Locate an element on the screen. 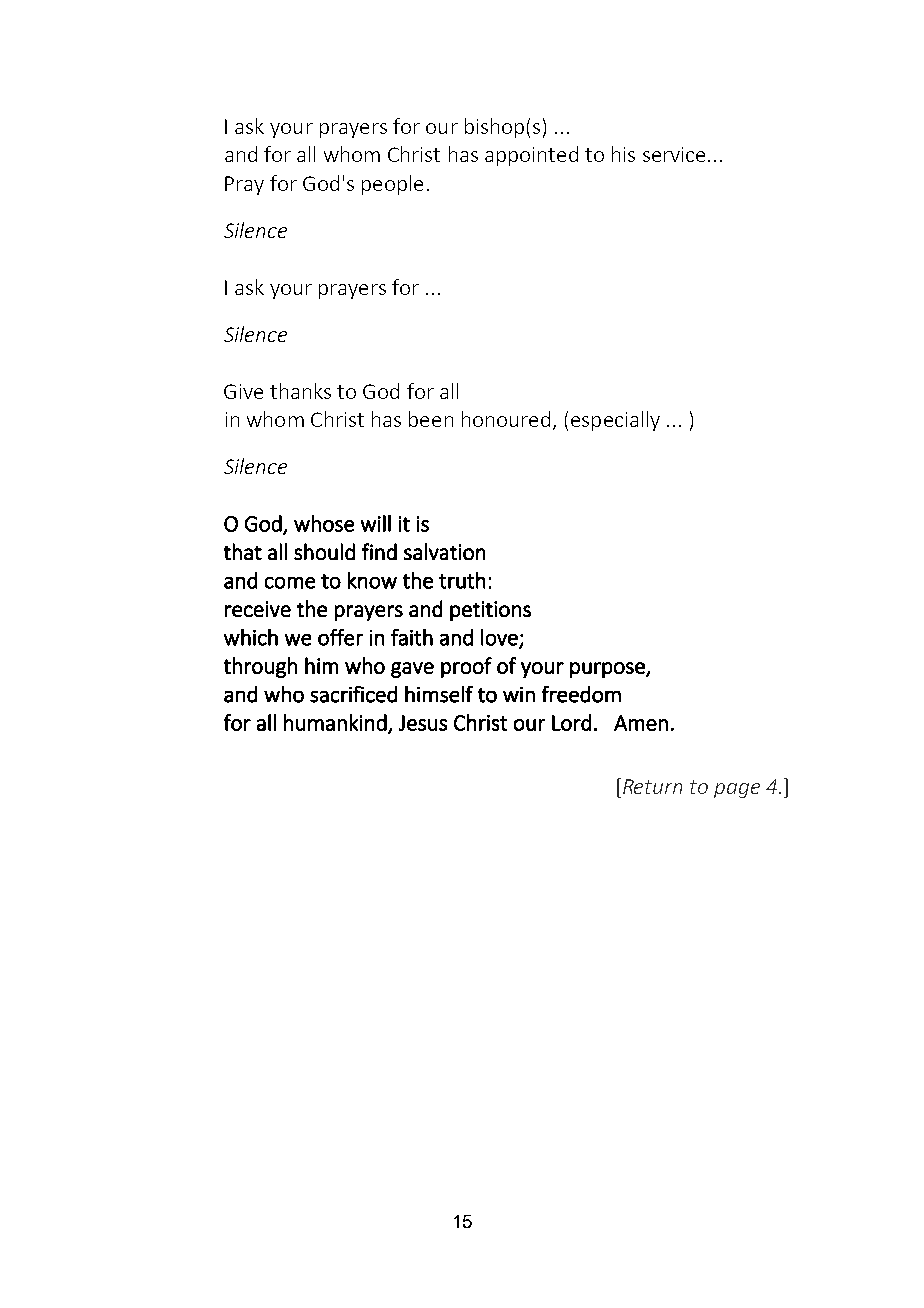  offer is located at coordinates (340, 637).
